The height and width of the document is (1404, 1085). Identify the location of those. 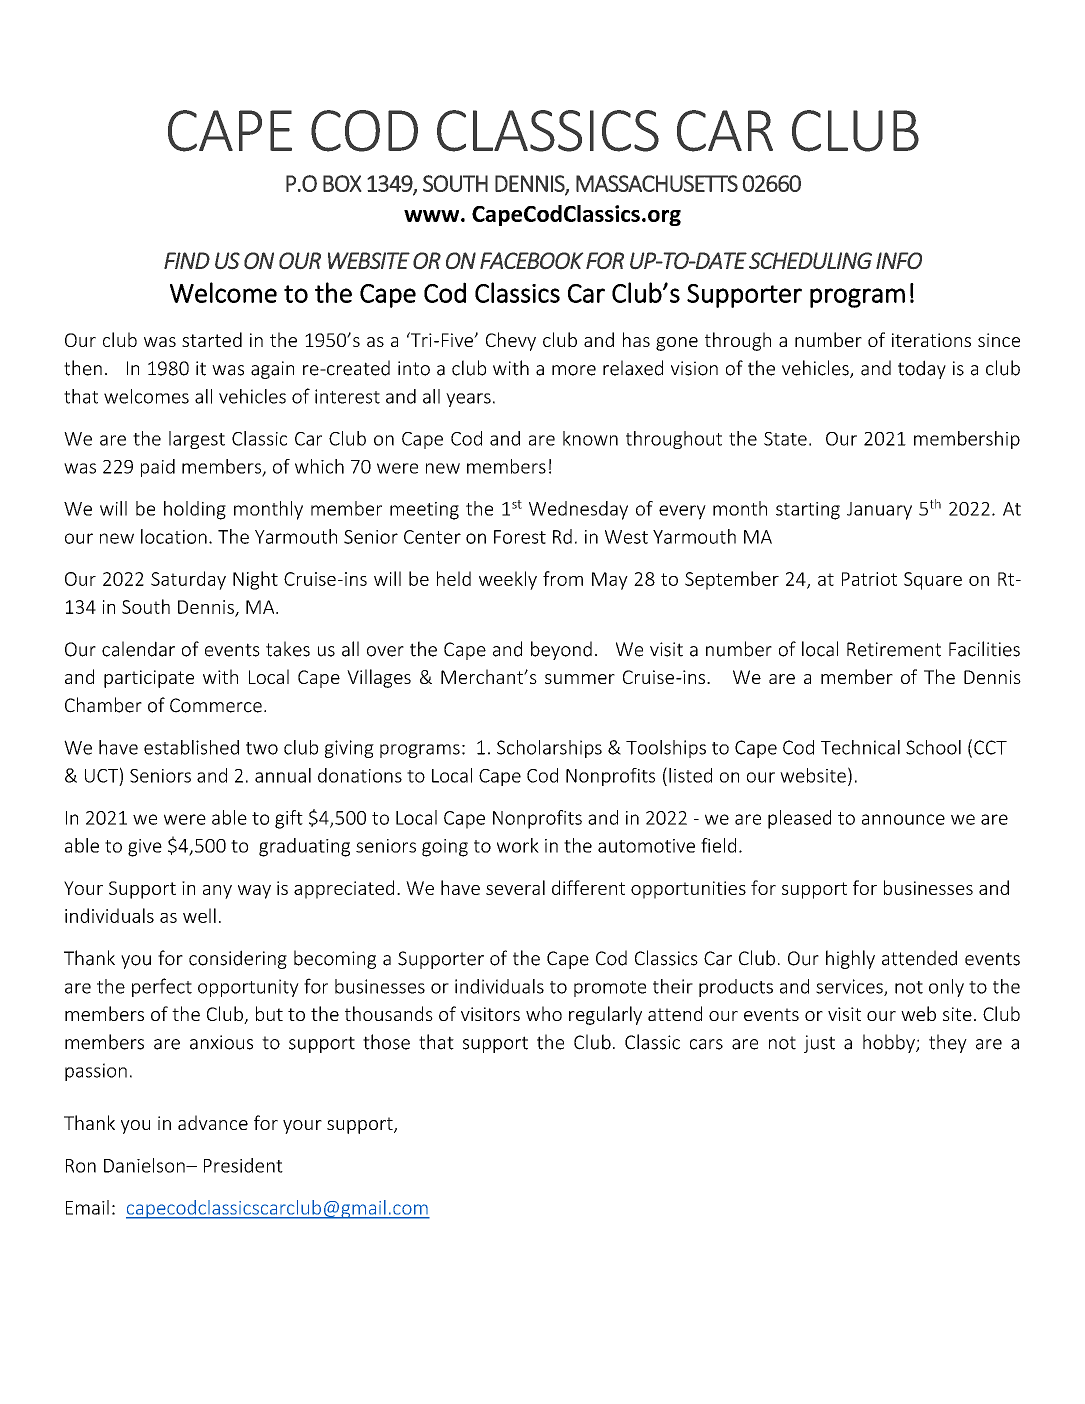
(386, 1042).
